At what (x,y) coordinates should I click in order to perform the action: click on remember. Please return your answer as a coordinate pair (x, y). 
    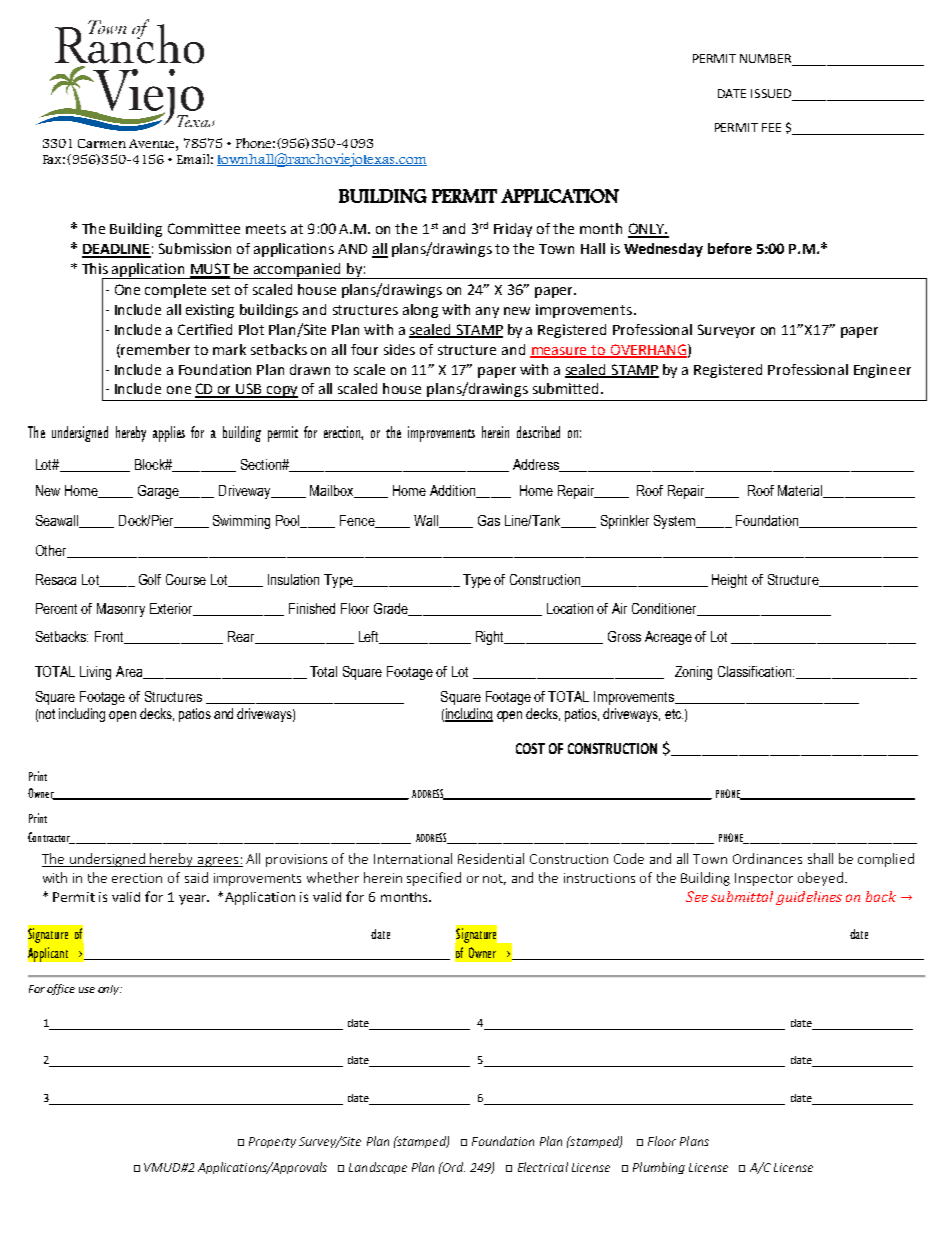
    Looking at the image, I should click on (155, 349).
